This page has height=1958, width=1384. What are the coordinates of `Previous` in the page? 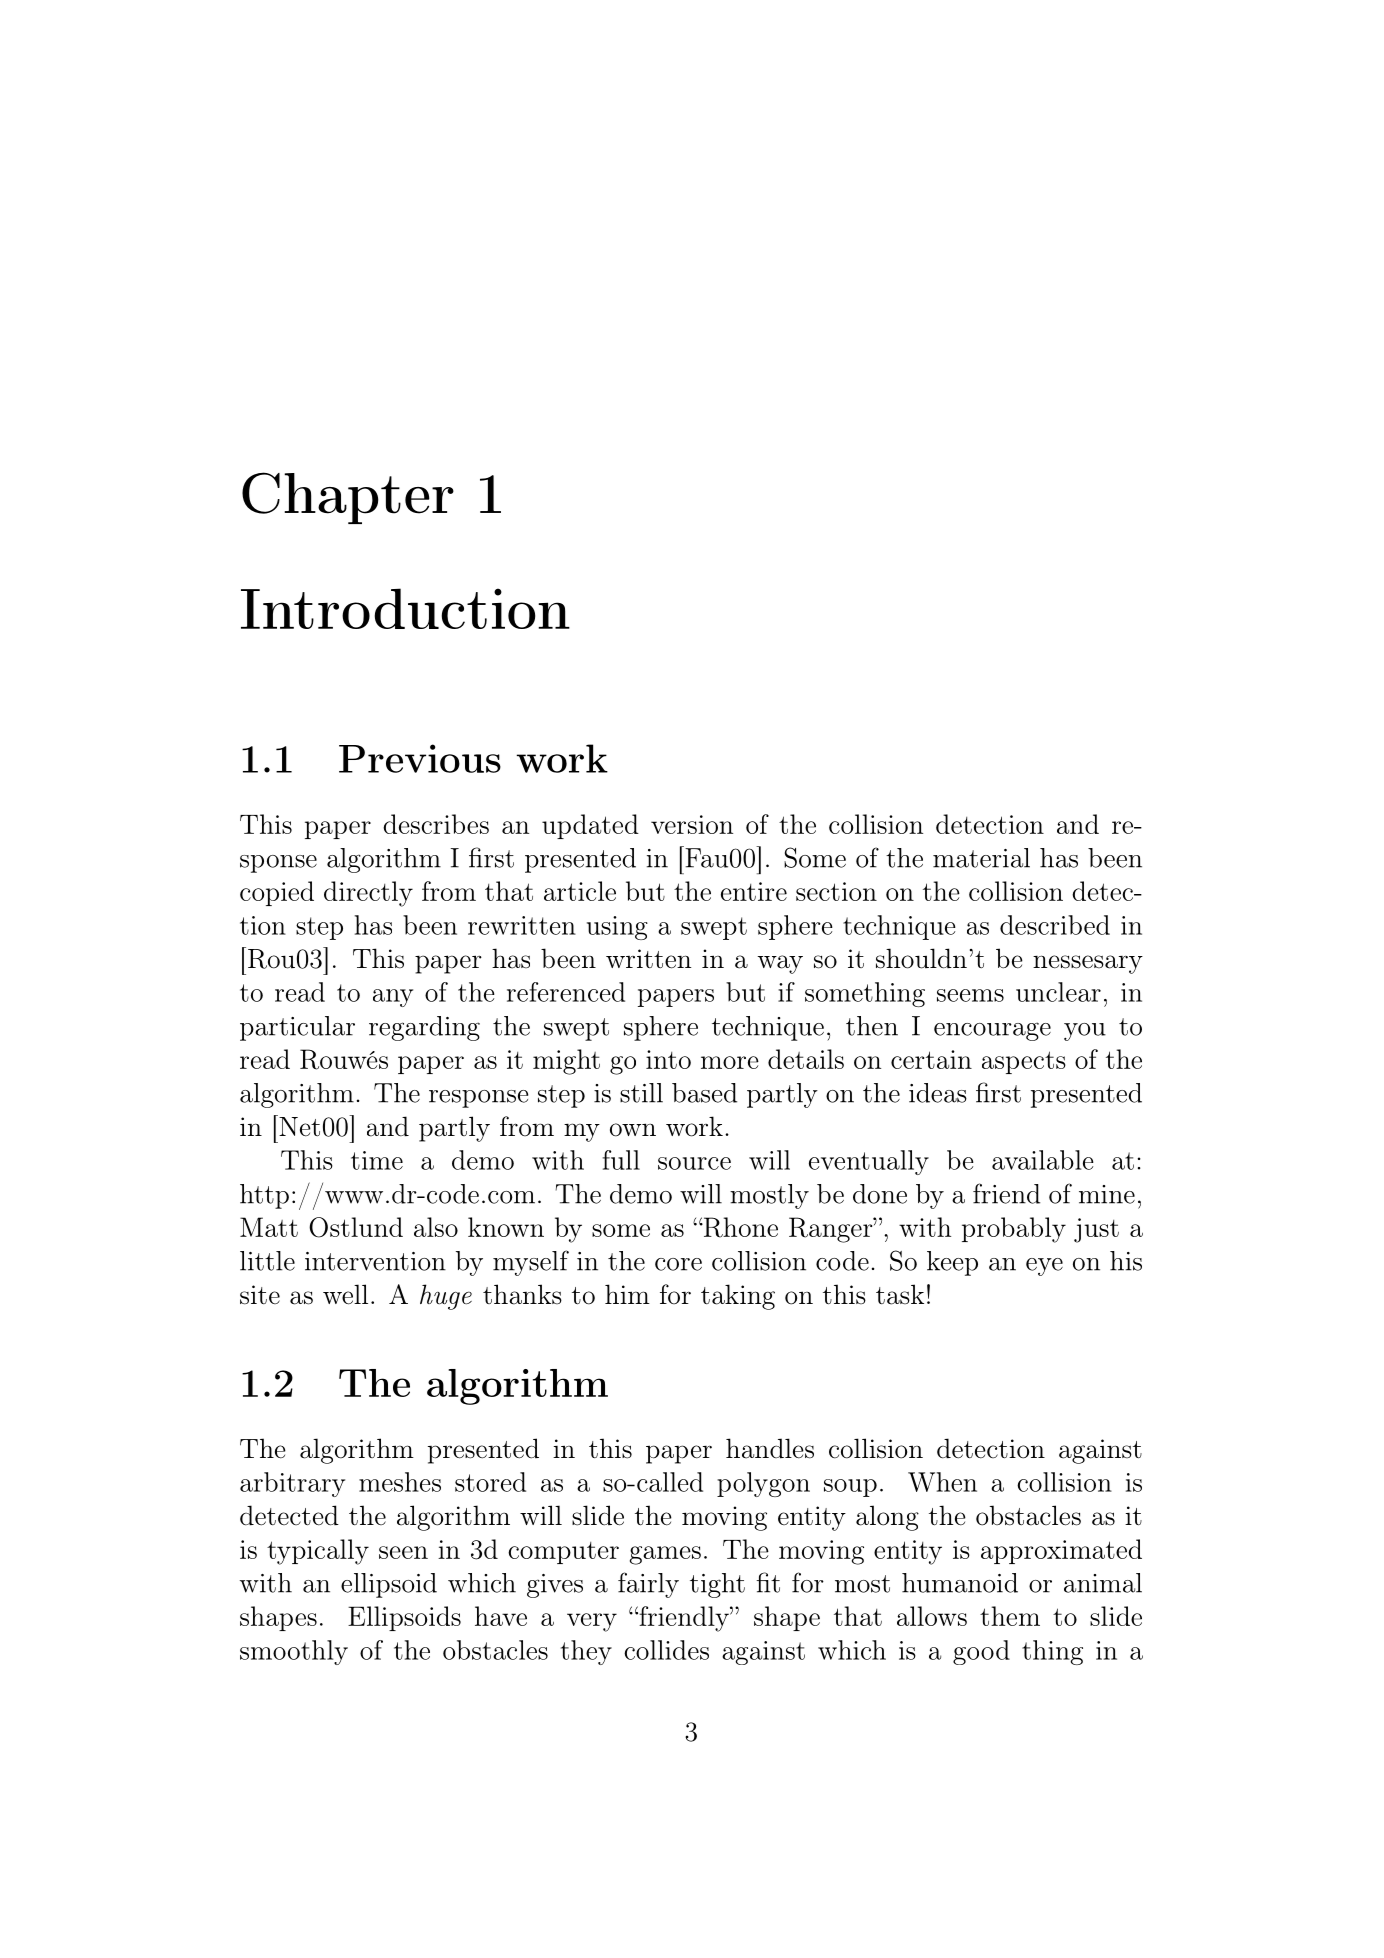 It's located at (420, 758).
